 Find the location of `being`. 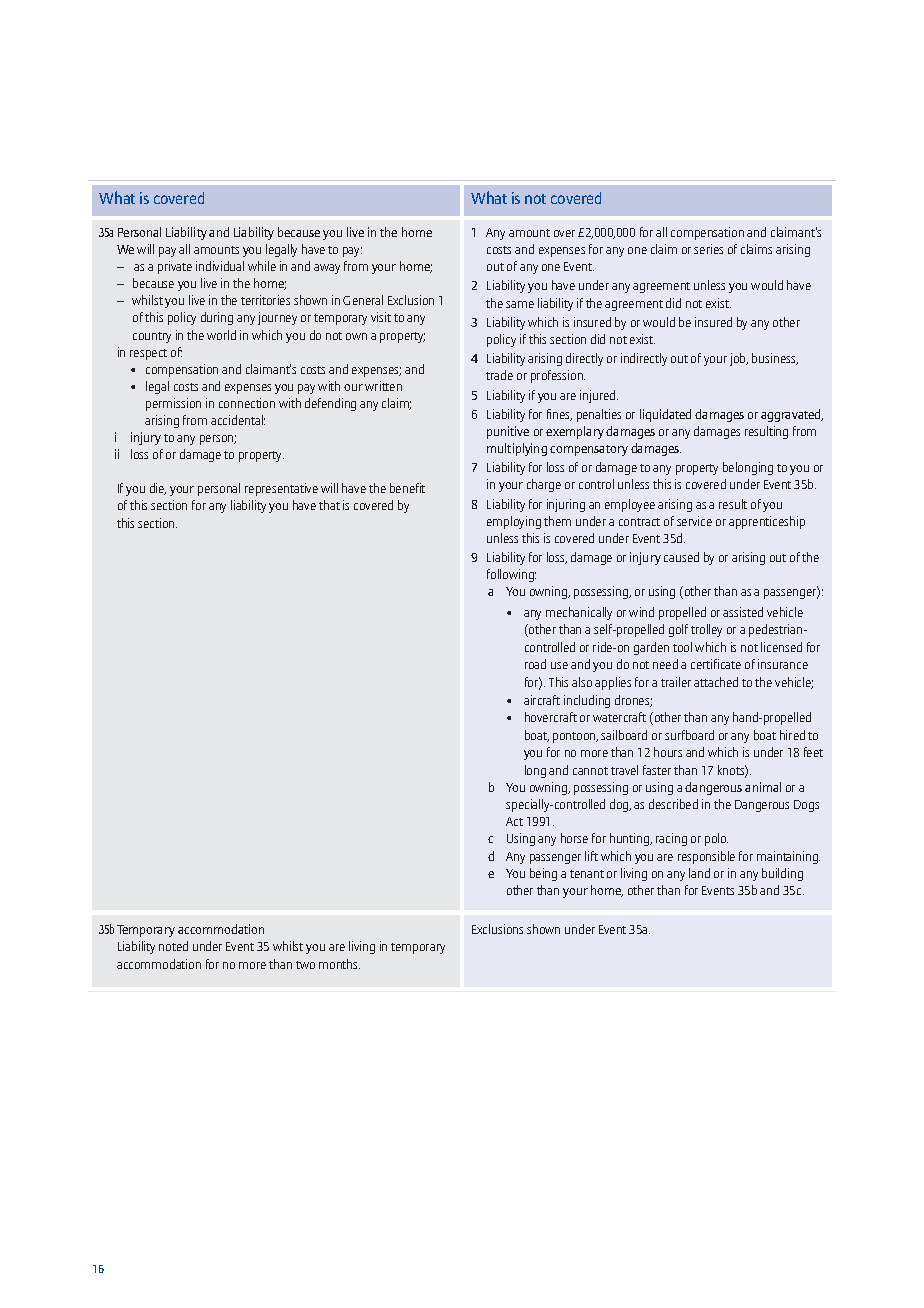

being is located at coordinates (543, 874).
